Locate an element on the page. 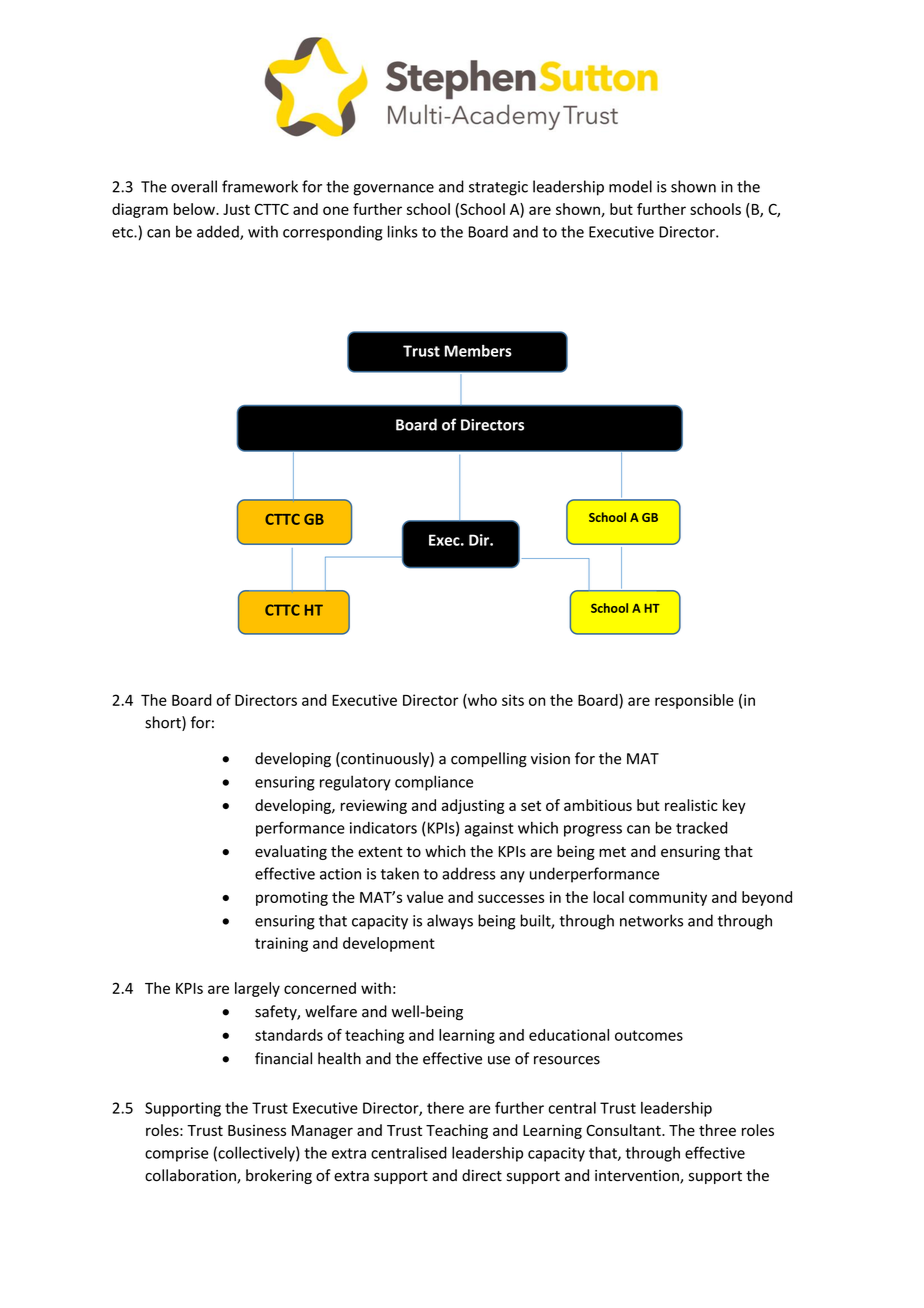 This page has width=924, height=1308. below is located at coordinates (195, 209).
